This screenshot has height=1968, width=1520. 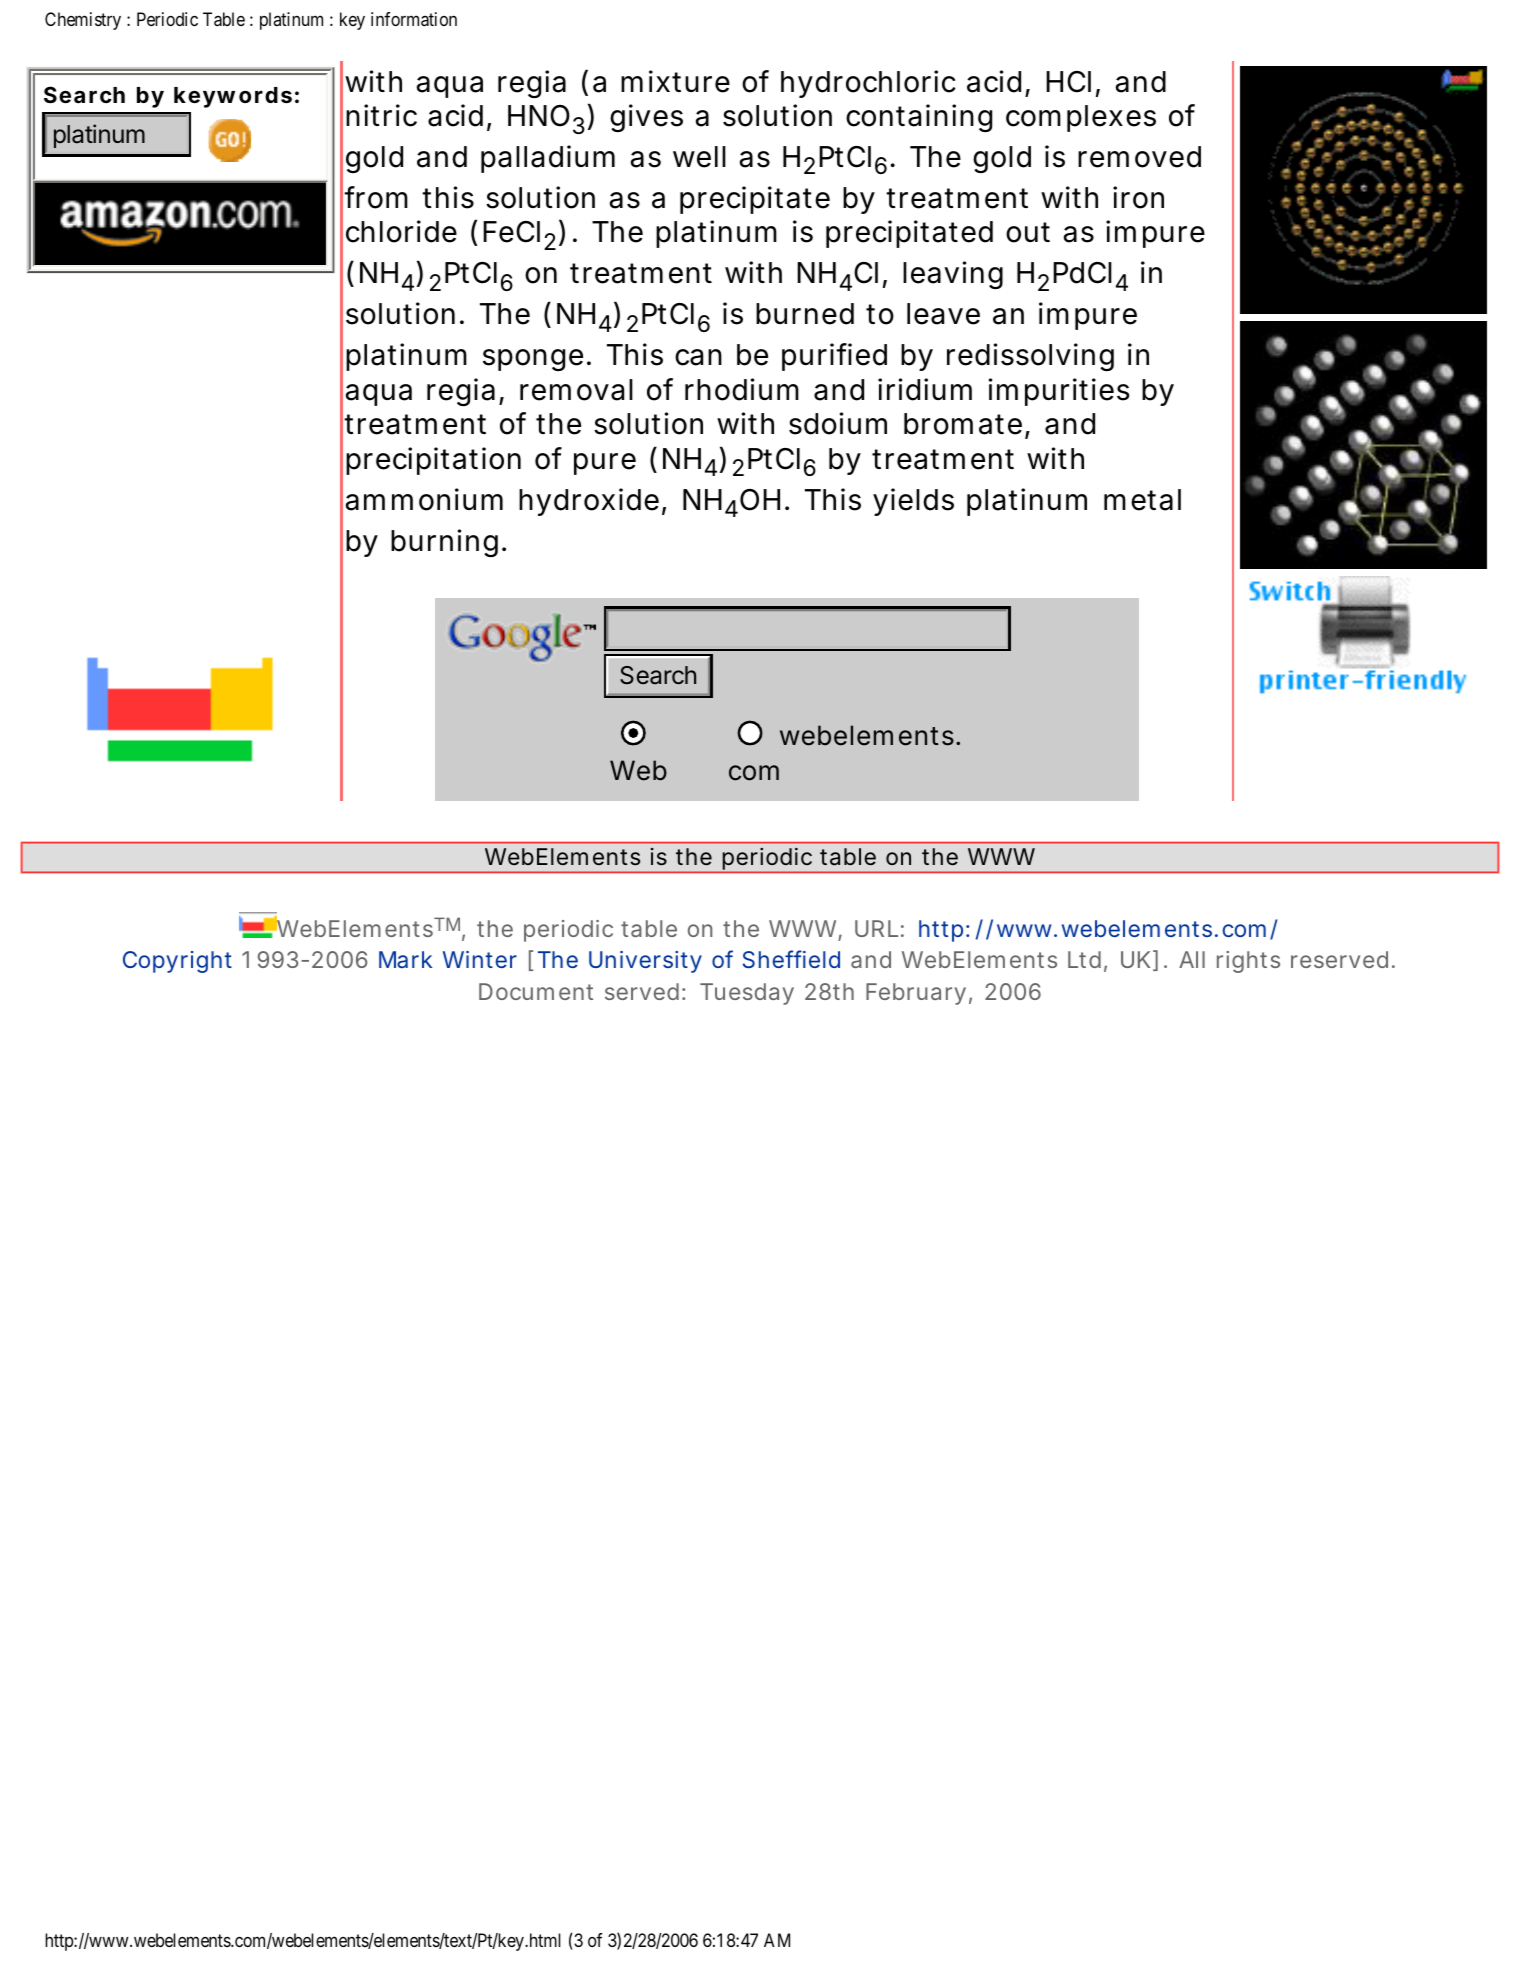 What do you see at coordinates (1081, 118) in the screenshot?
I see `complexes` at bounding box center [1081, 118].
